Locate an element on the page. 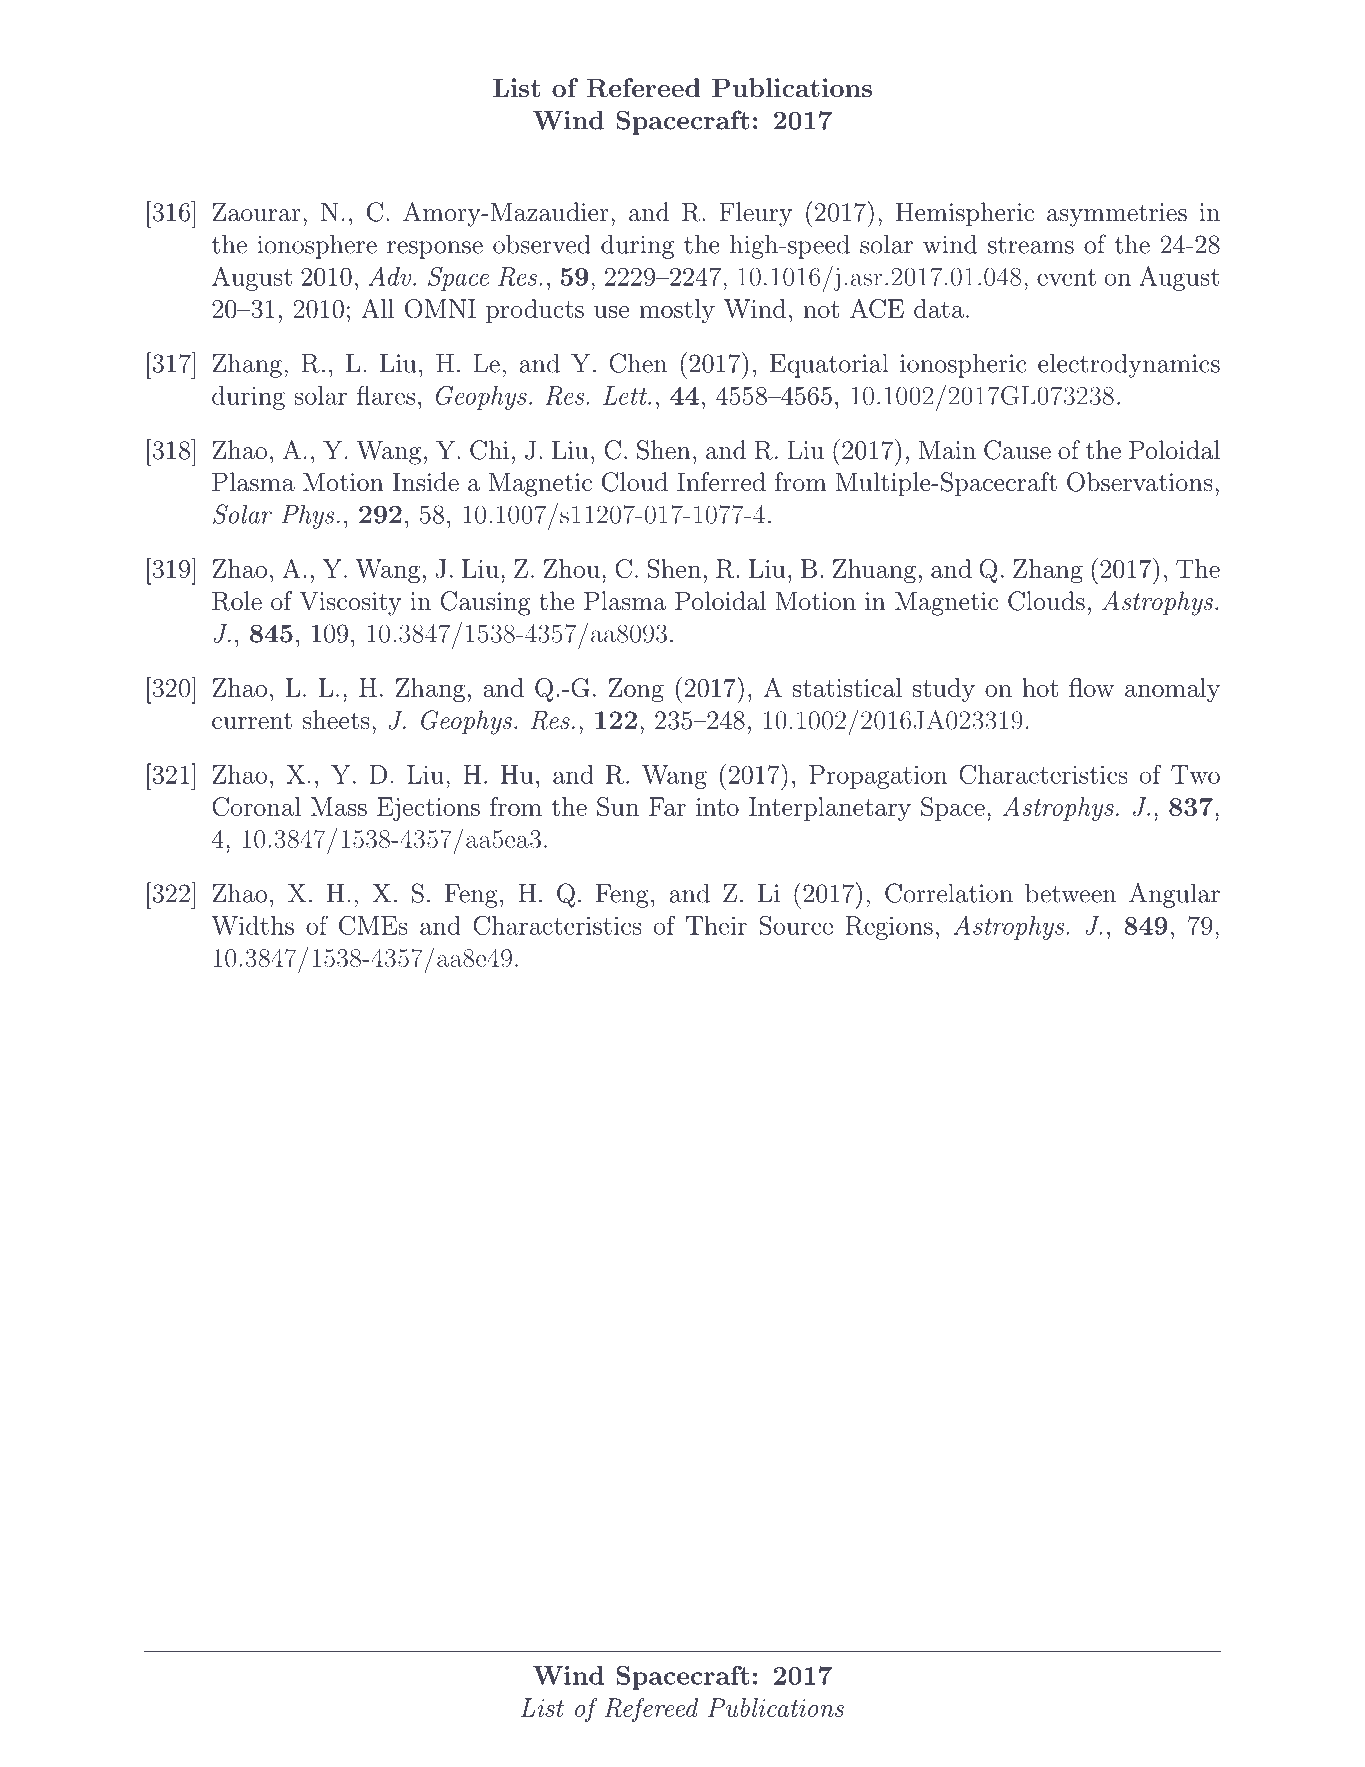 Image resolution: width=1365 pixels, height=1767 pixels. Zhou is located at coordinates (572, 568).
